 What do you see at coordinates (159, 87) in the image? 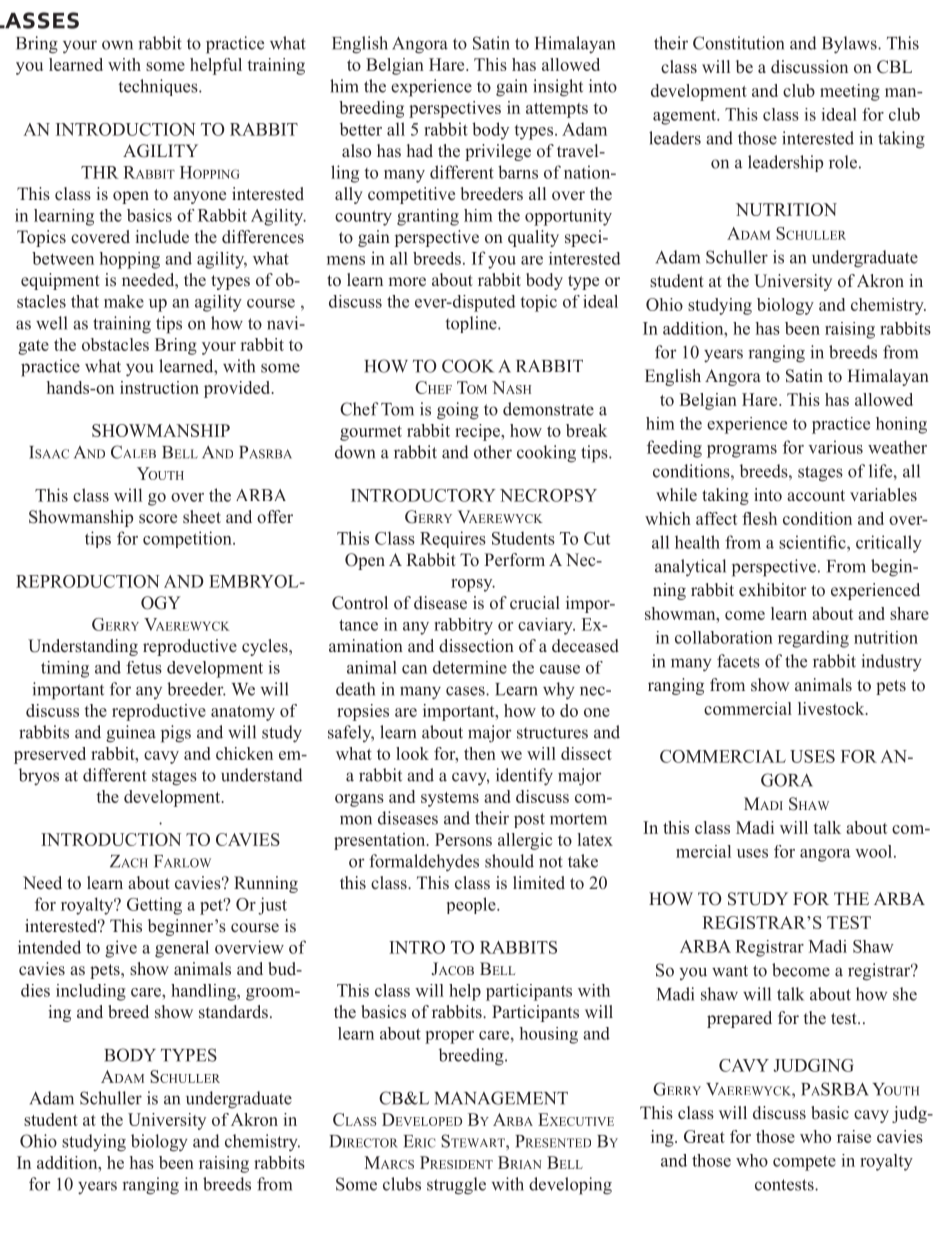
I see `techniques` at bounding box center [159, 87].
